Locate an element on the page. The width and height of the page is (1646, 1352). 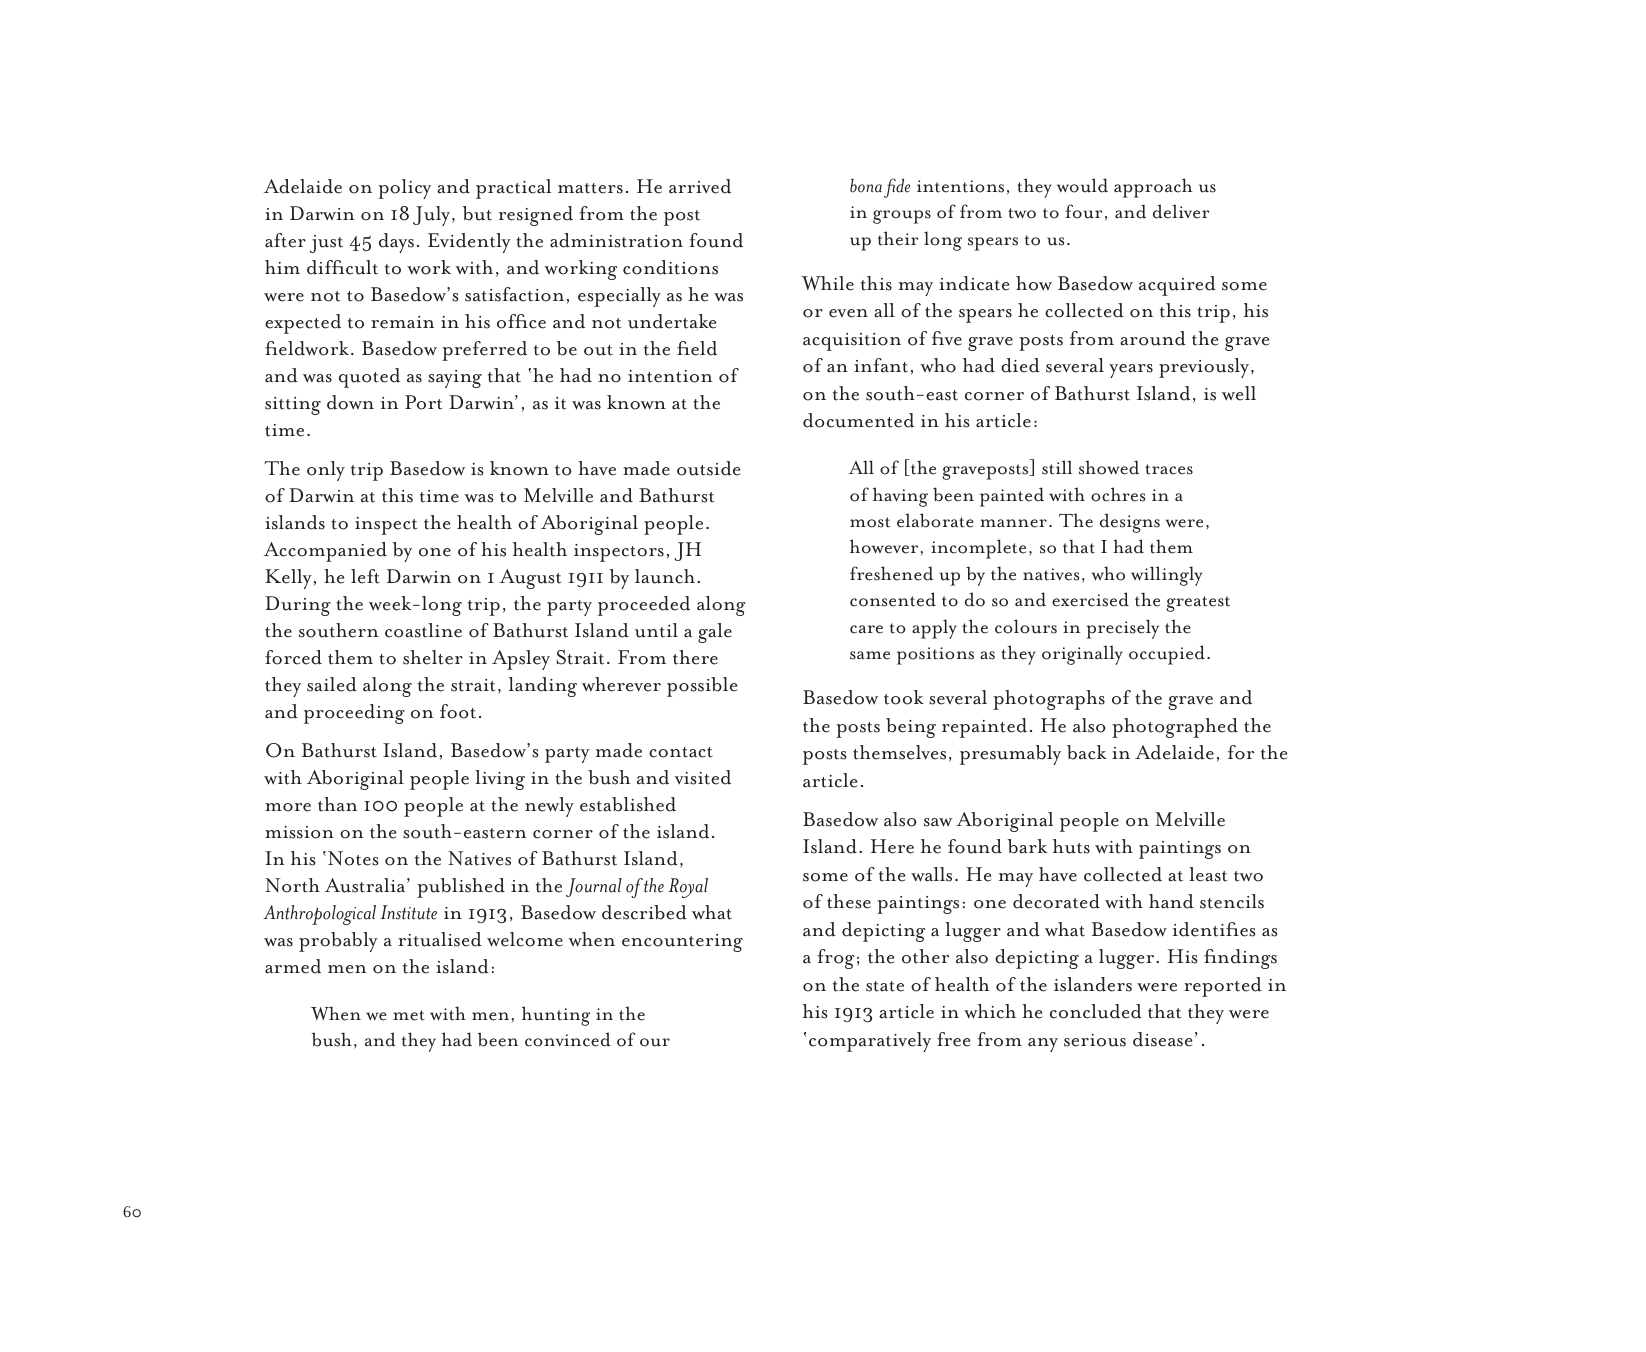
arrived is located at coordinates (700, 186).
